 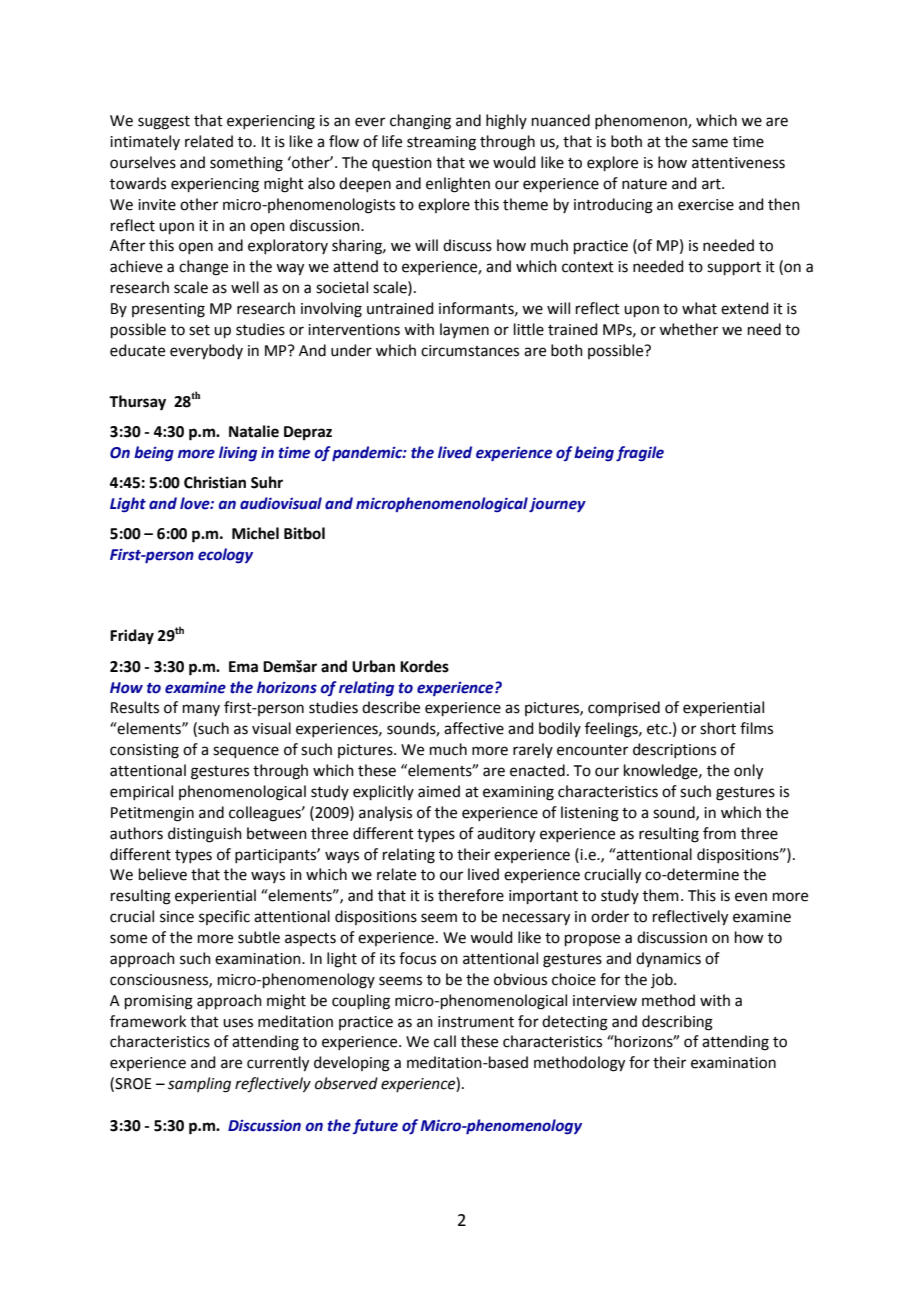 I want to click on Ema, so click(x=243, y=667).
